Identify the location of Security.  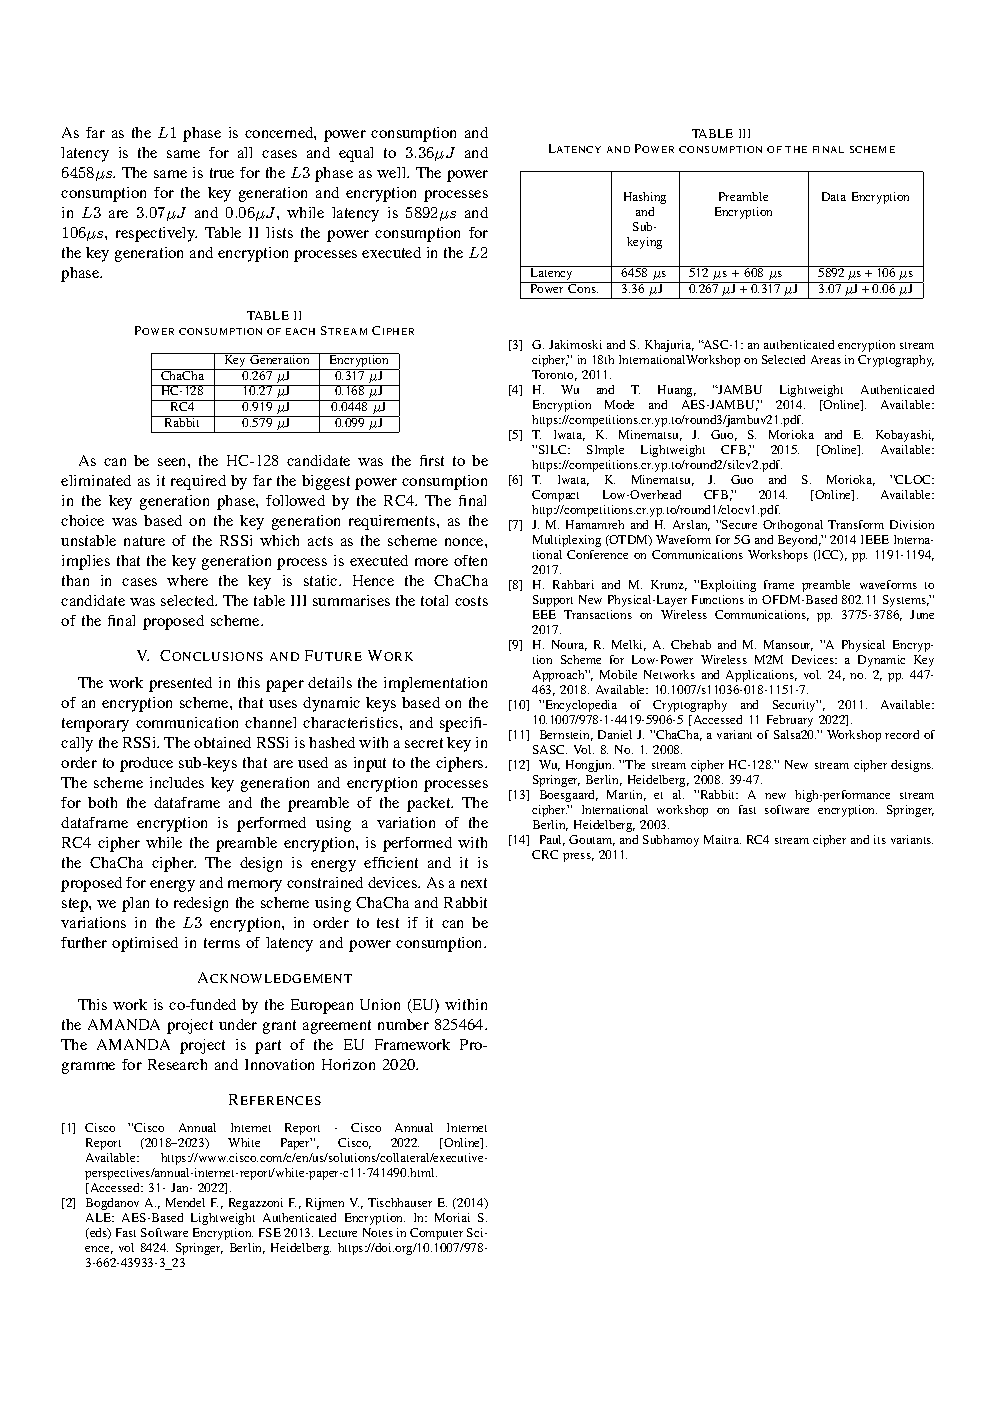
(795, 706).
